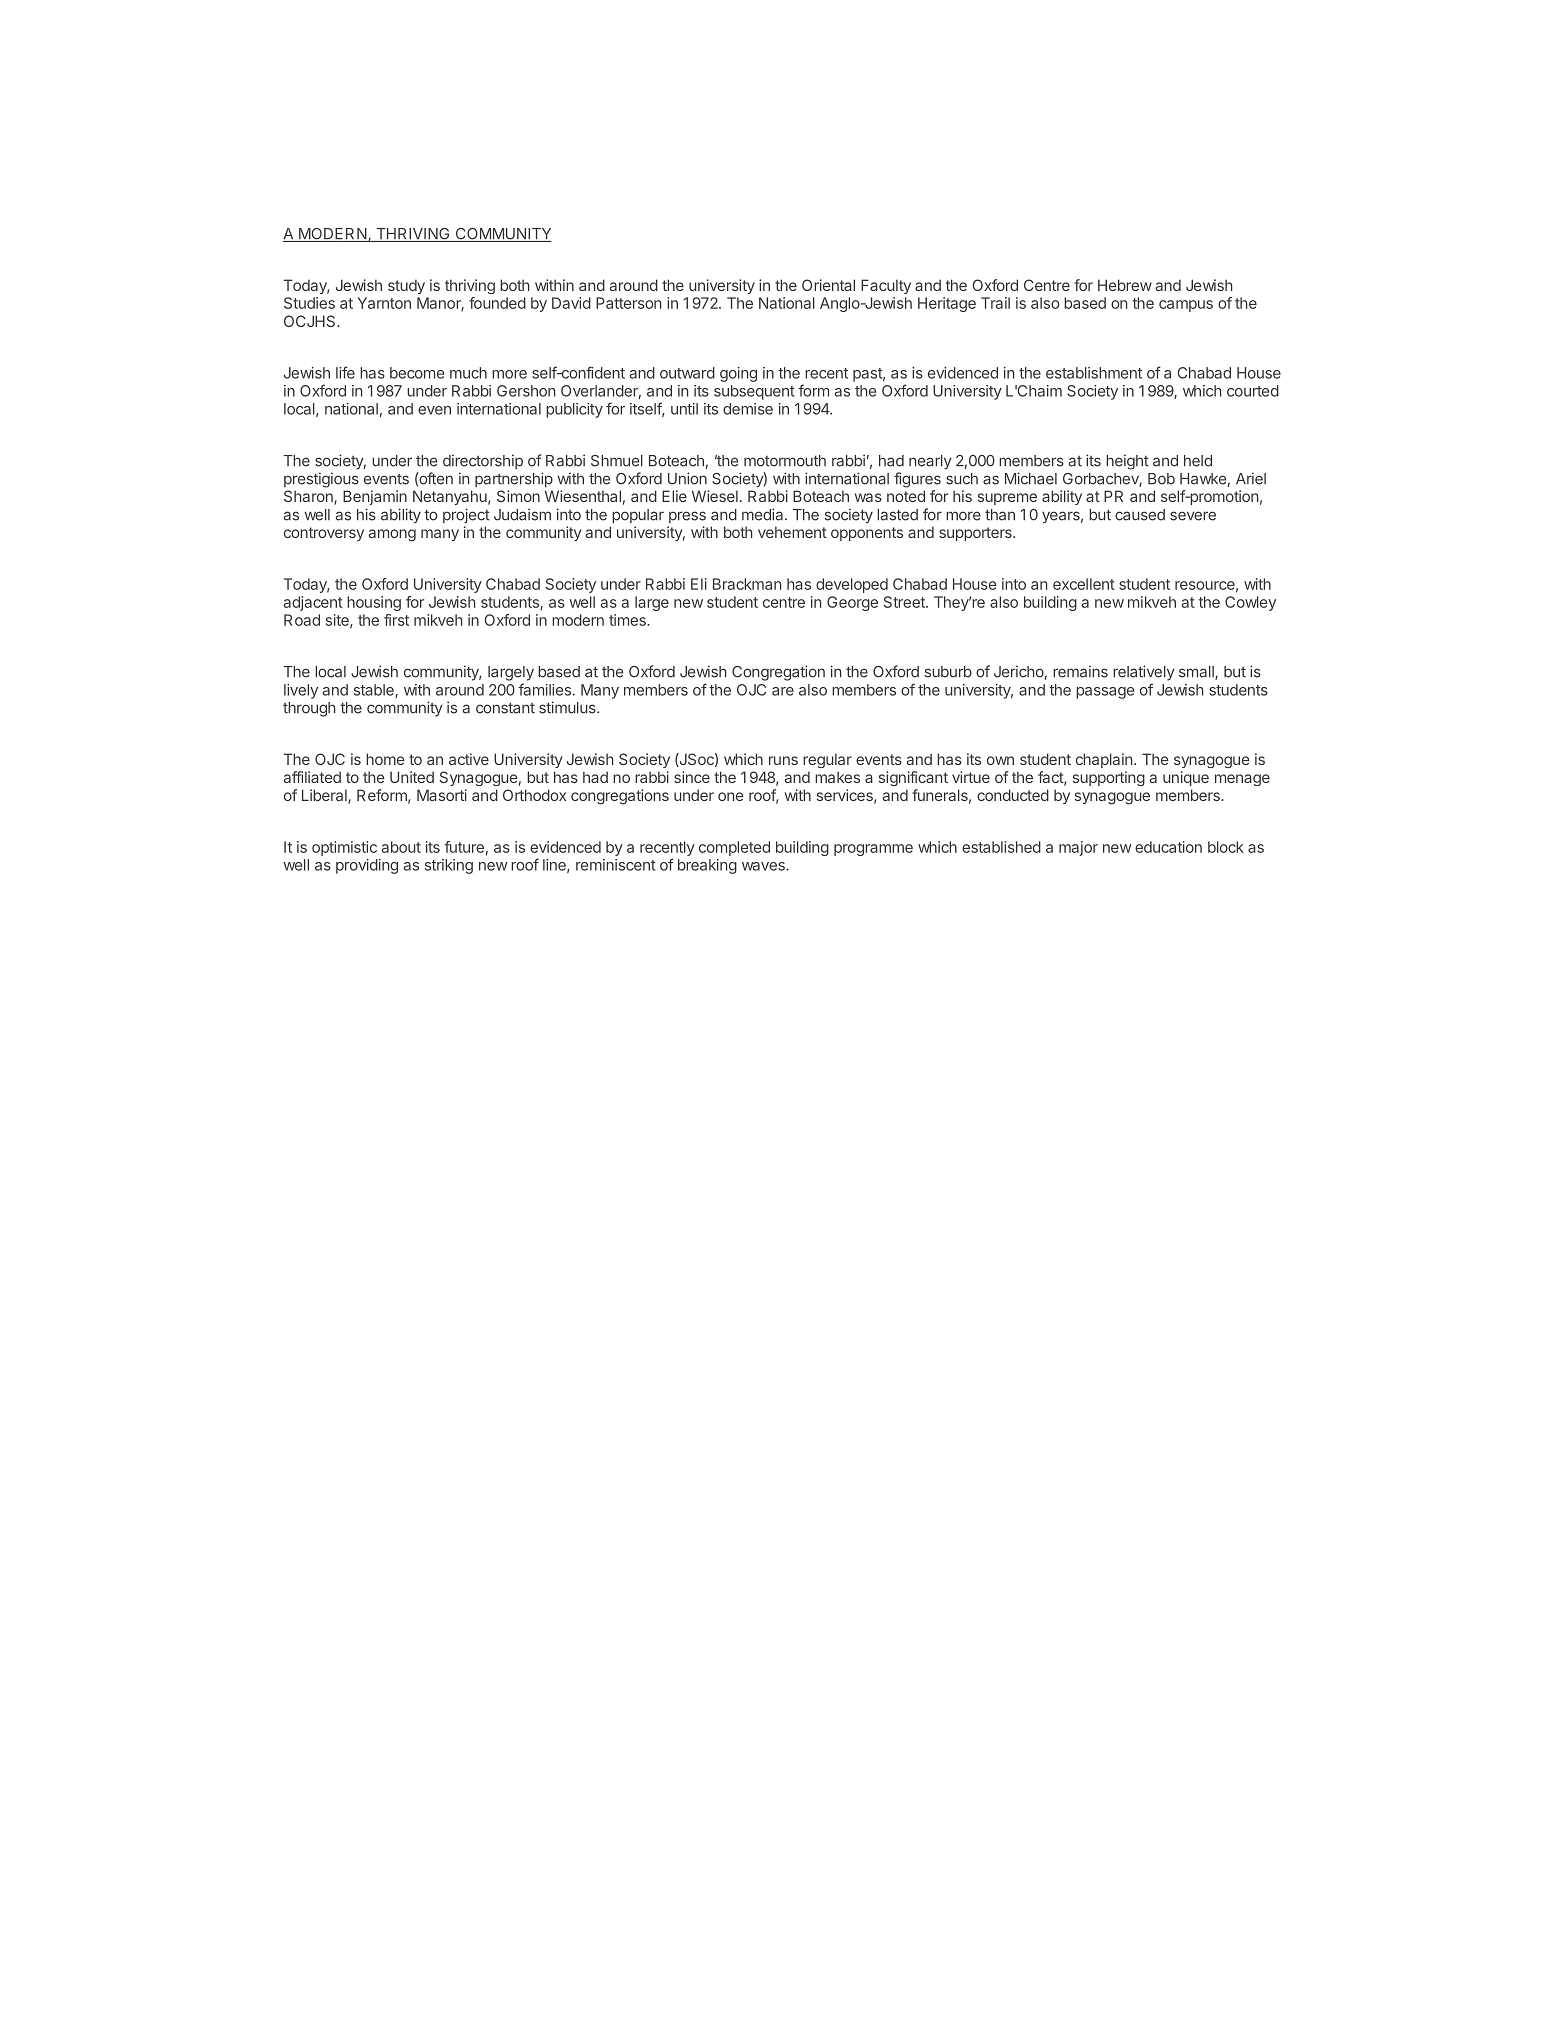 Image resolution: width=1565 pixels, height=2025 pixels. I want to click on Wiesel, so click(715, 496).
